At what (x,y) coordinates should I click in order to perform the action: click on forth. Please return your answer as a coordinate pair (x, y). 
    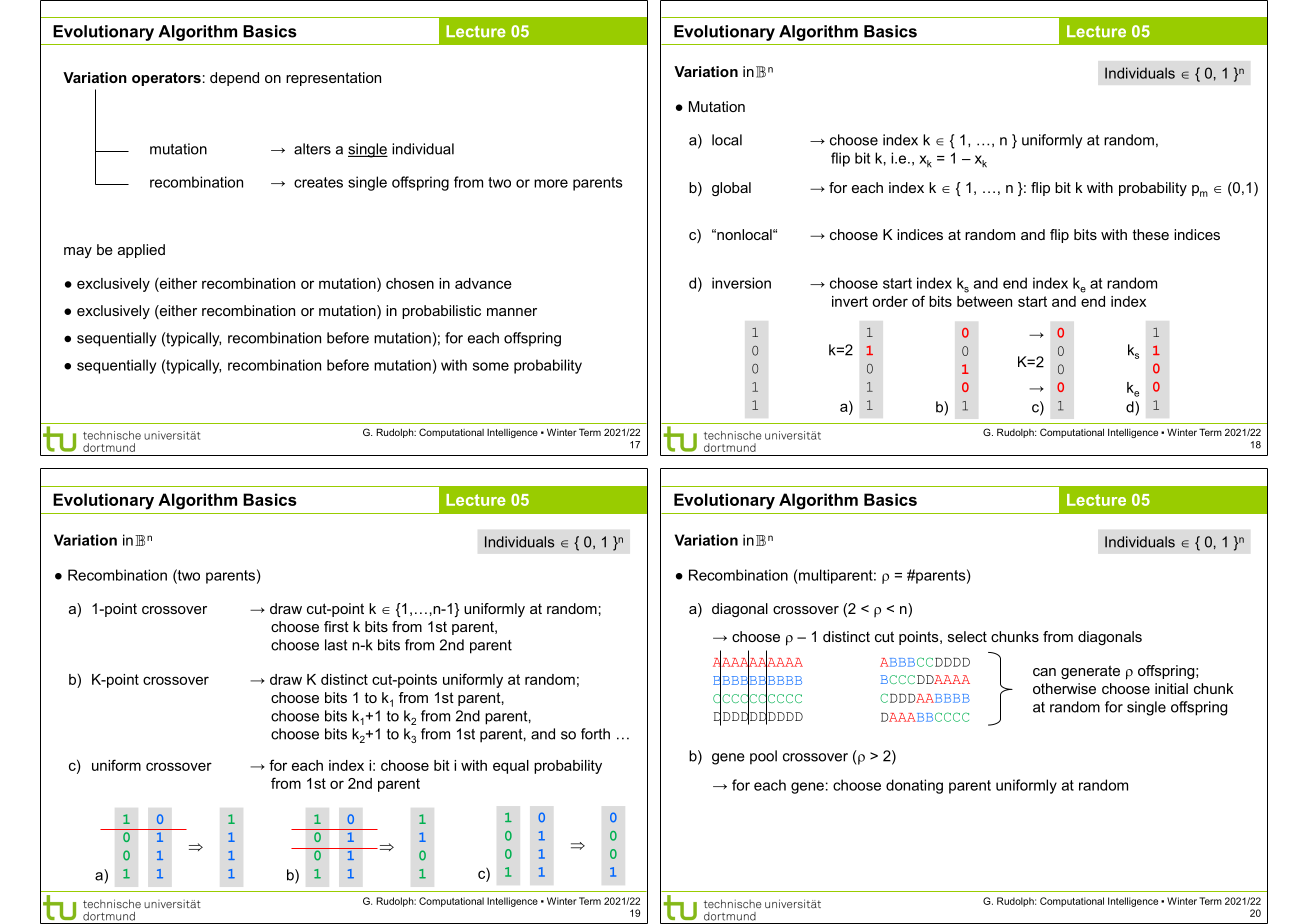
    Looking at the image, I should click on (595, 734).
